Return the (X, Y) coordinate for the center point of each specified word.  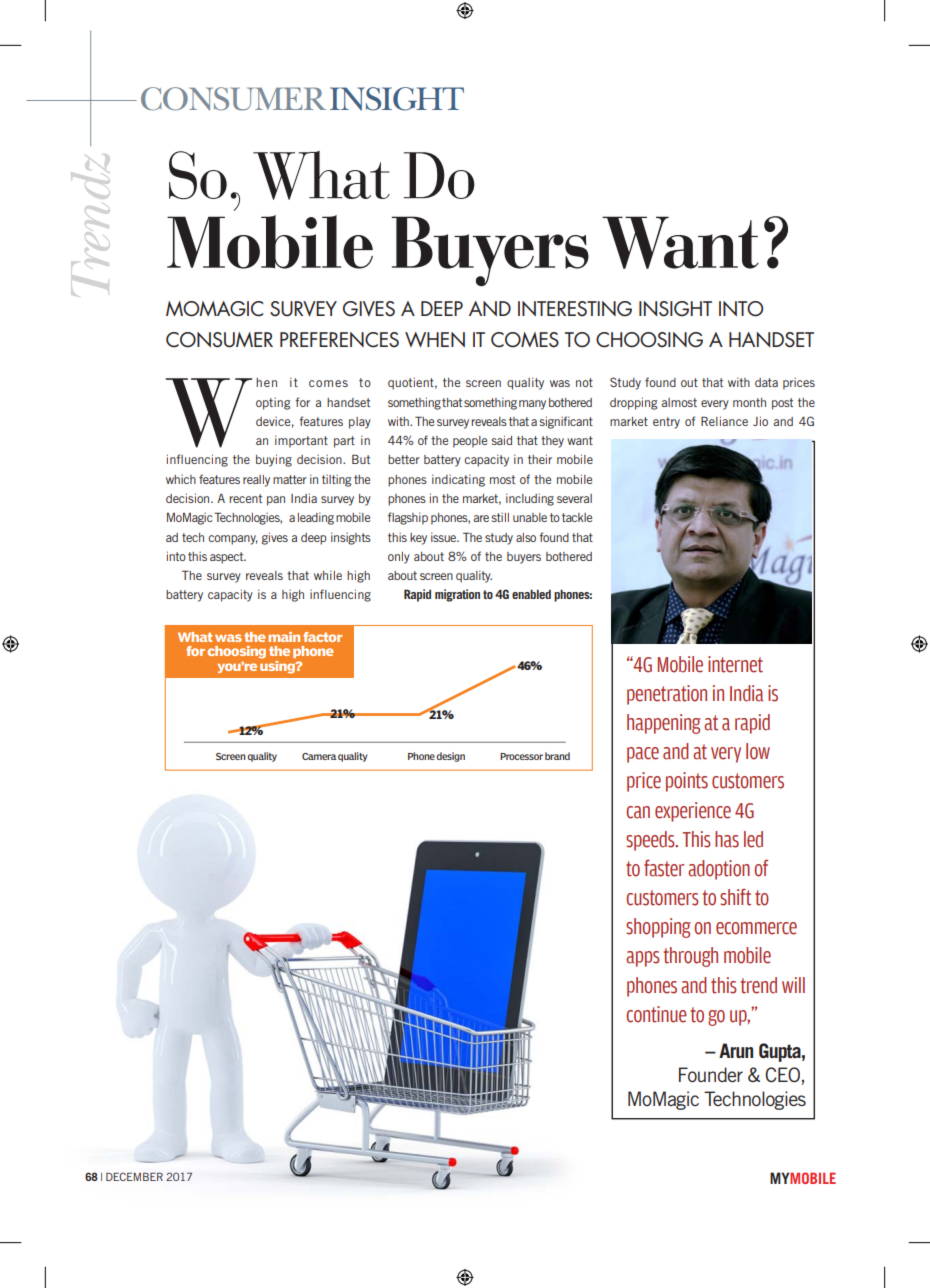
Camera (319, 756)
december (134, 1176)
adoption (719, 870)
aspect (228, 558)
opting (273, 403)
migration (457, 595)
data (766, 382)
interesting (575, 309)
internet (735, 664)
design (450, 757)
